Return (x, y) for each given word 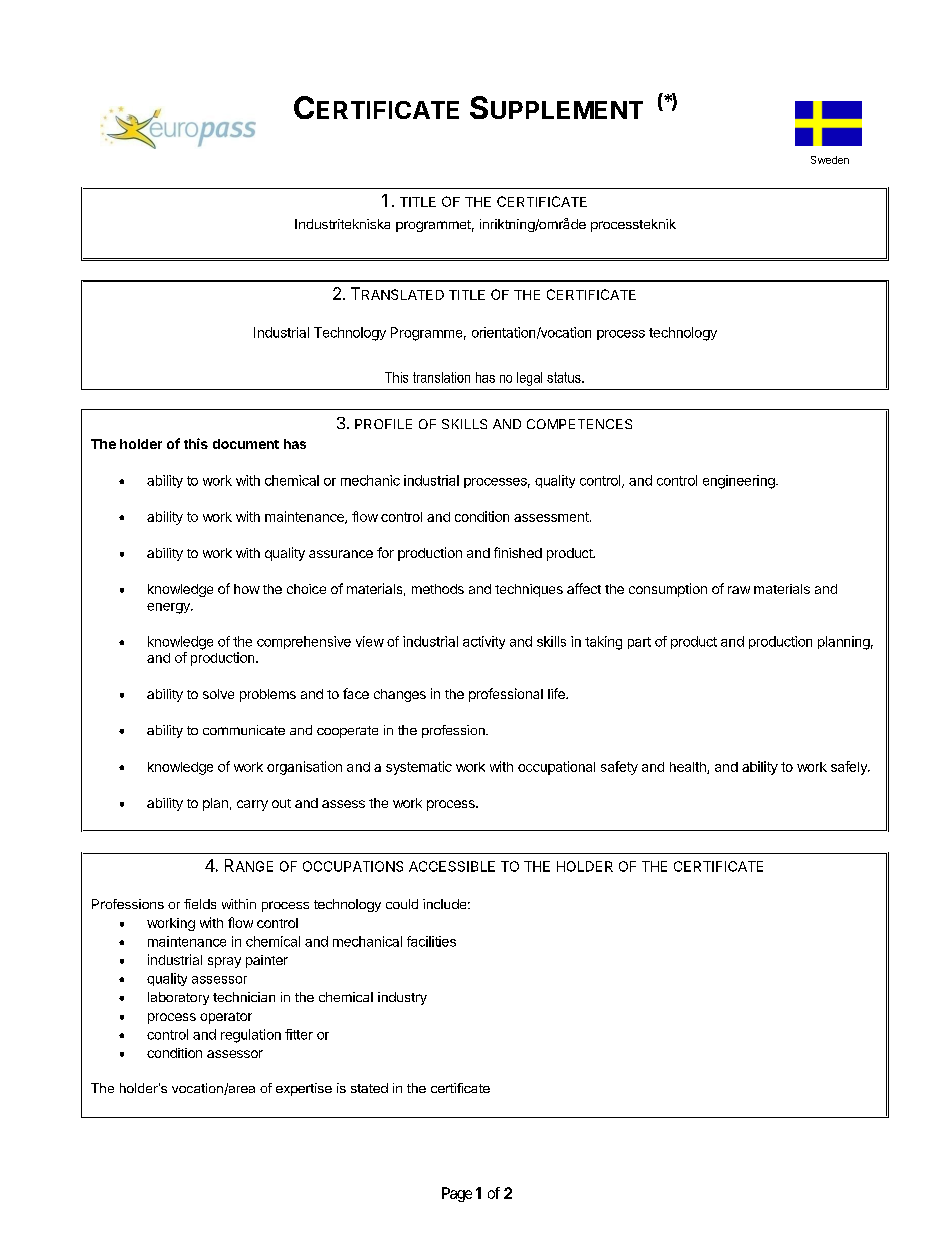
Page (457, 1194)
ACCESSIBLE (452, 866)
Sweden (830, 160)
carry (252, 805)
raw (739, 590)
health (689, 768)
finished (518, 552)
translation (441, 377)
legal (529, 379)
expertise (304, 1089)
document (246, 444)
